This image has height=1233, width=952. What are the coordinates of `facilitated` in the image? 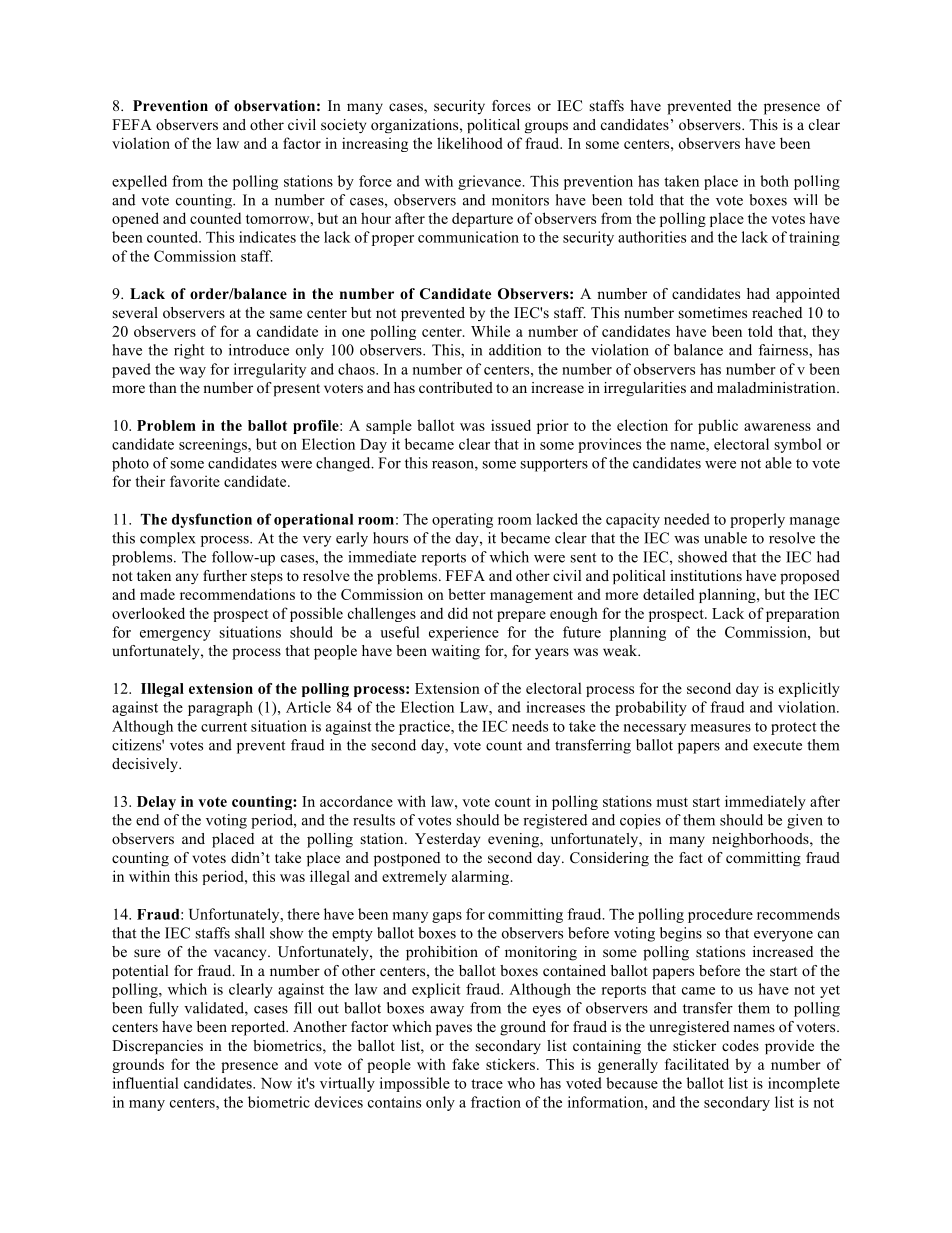 It's located at (697, 1064).
